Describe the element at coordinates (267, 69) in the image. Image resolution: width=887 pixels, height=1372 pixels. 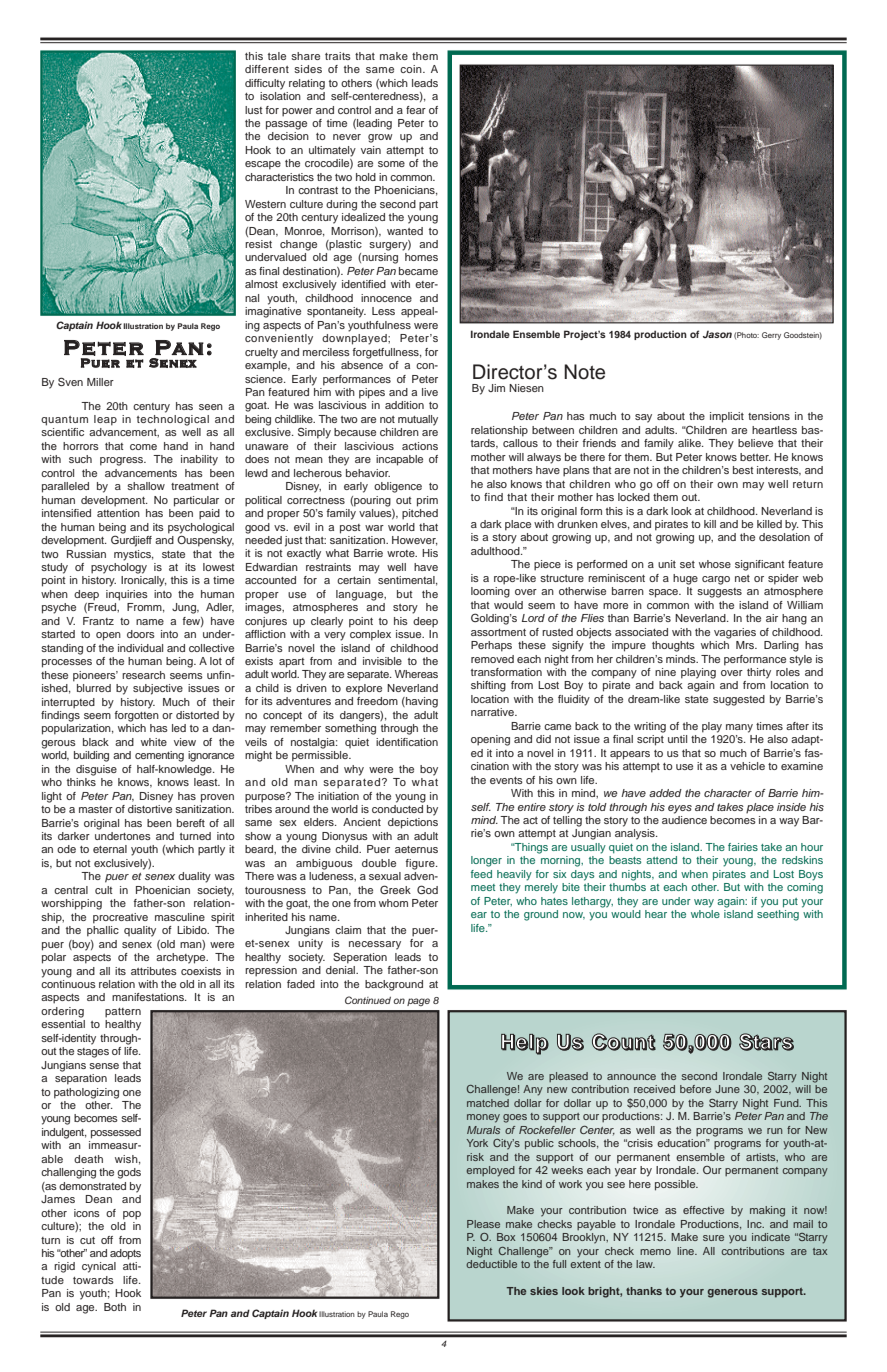
I see `different` at that location.
